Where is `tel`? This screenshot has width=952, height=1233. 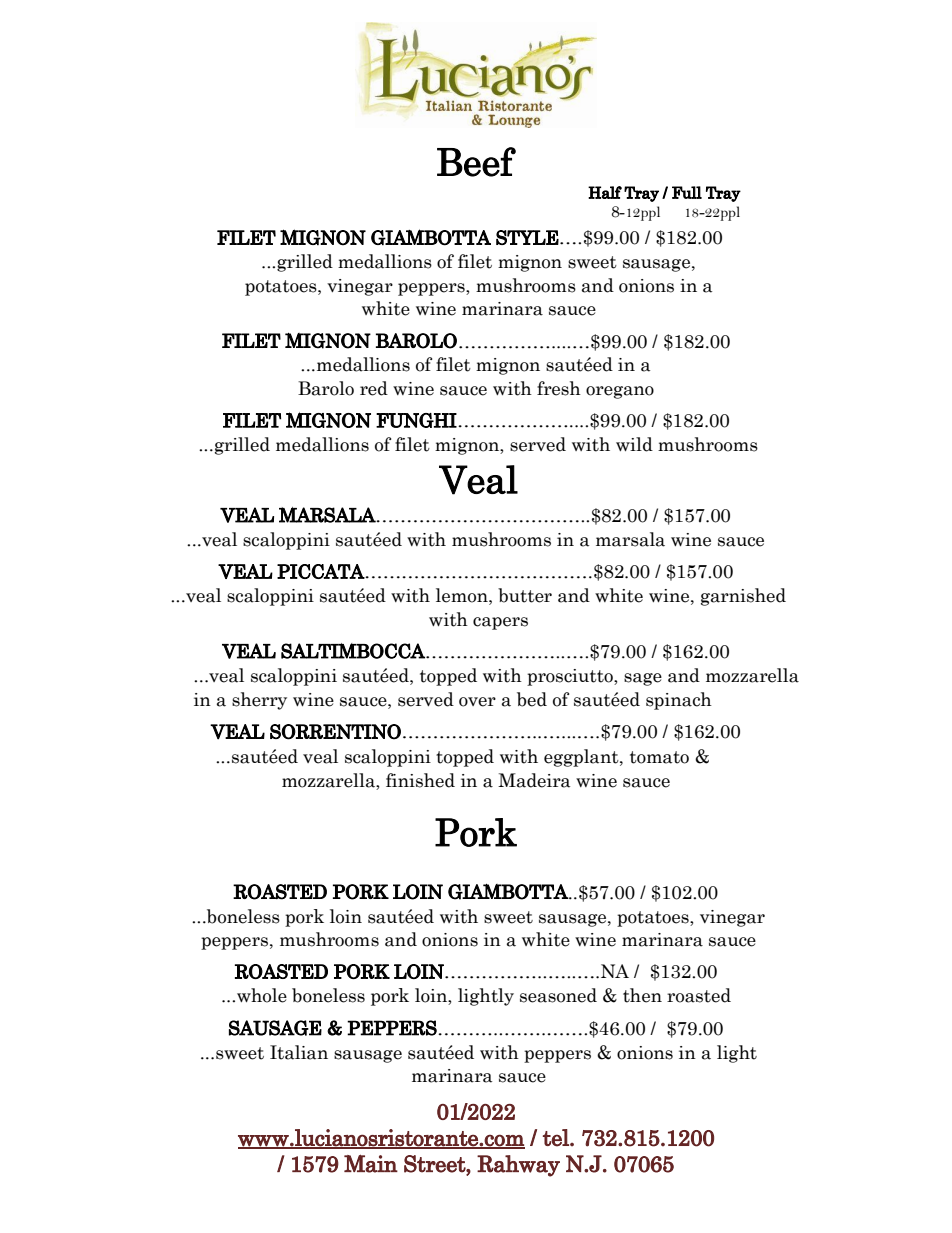
tel is located at coordinates (557, 1138).
